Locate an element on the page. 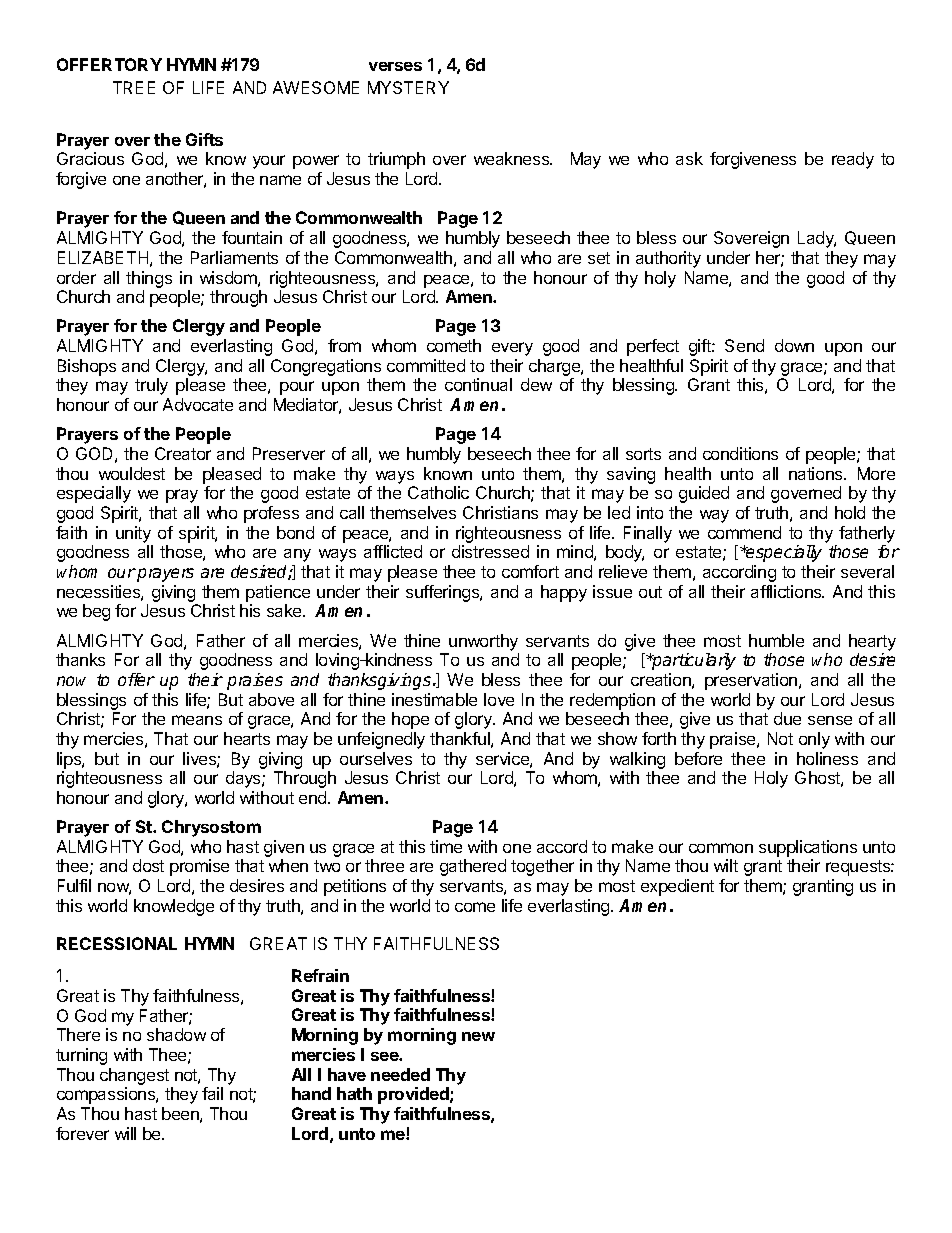 The height and width of the image is (1233, 952). beg is located at coordinates (96, 612).
